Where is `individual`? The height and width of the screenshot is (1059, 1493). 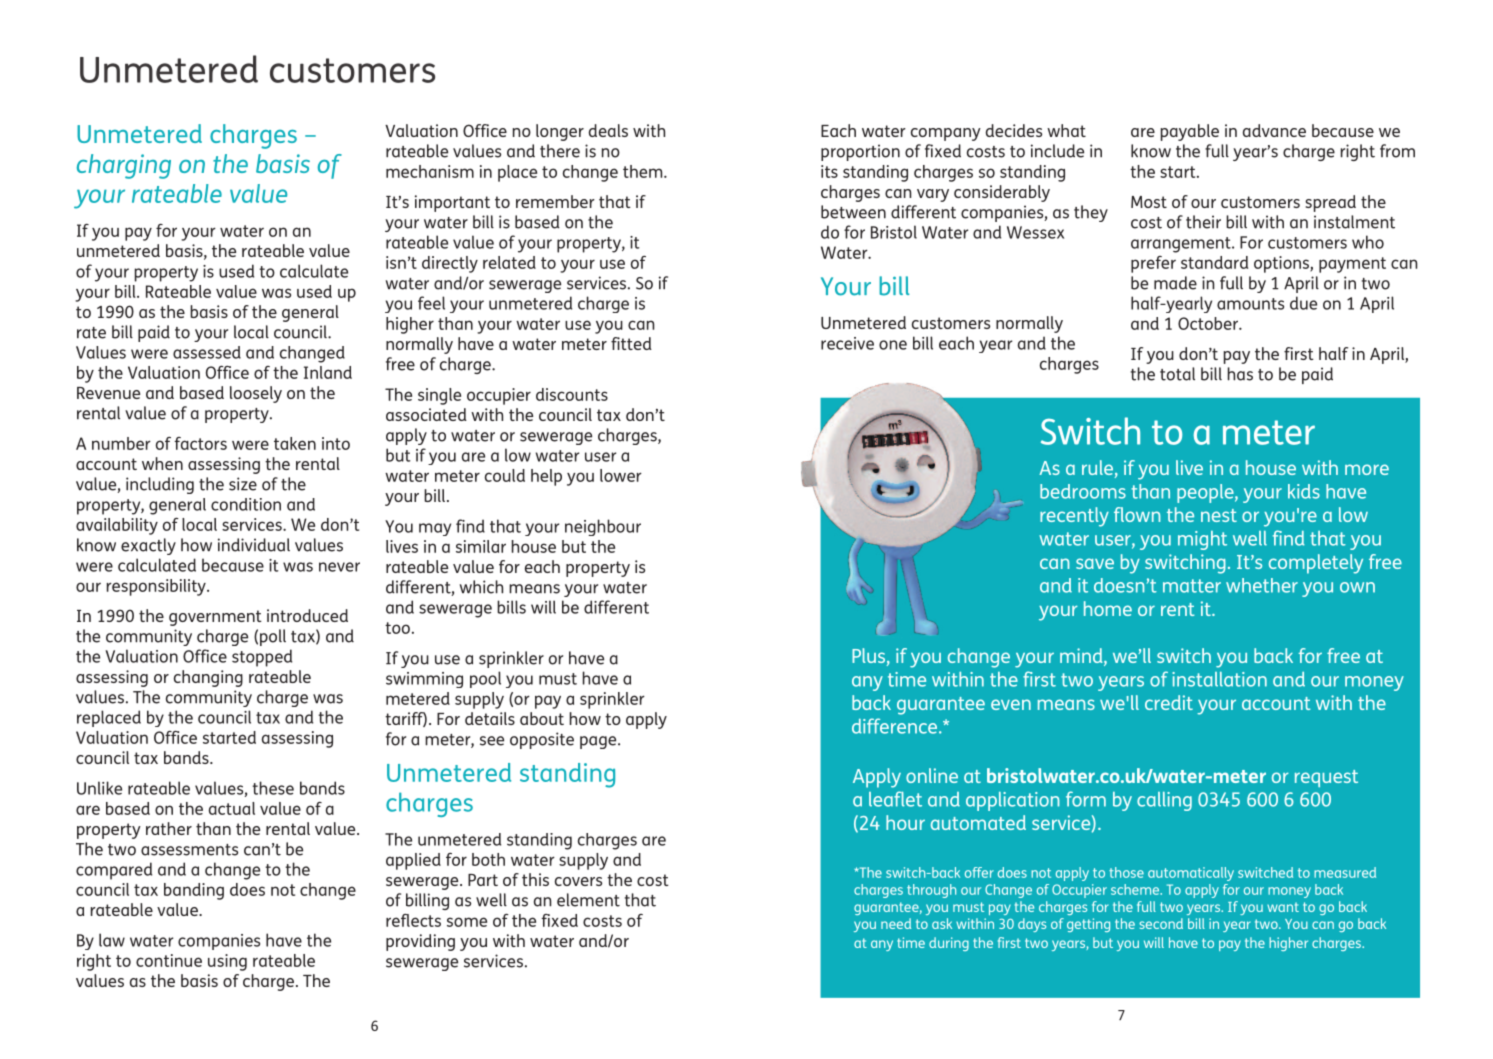
individual is located at coordinates (254, 545).
